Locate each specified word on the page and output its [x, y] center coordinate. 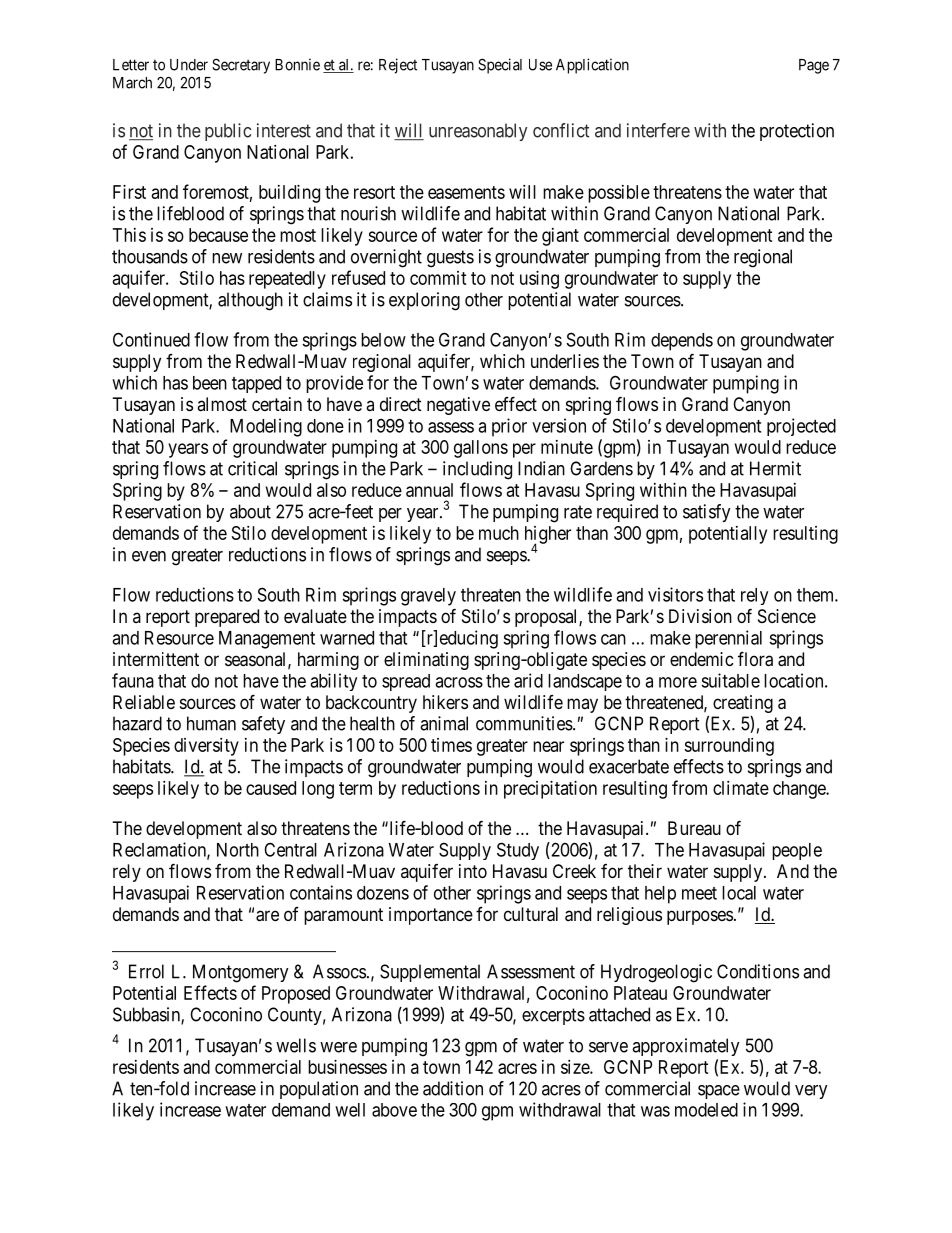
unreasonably [478, 132]
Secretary [241, 66]
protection [797, 132]
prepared [227, 618]
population [319, 1090]
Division [700, 616]
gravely [428, 597]
